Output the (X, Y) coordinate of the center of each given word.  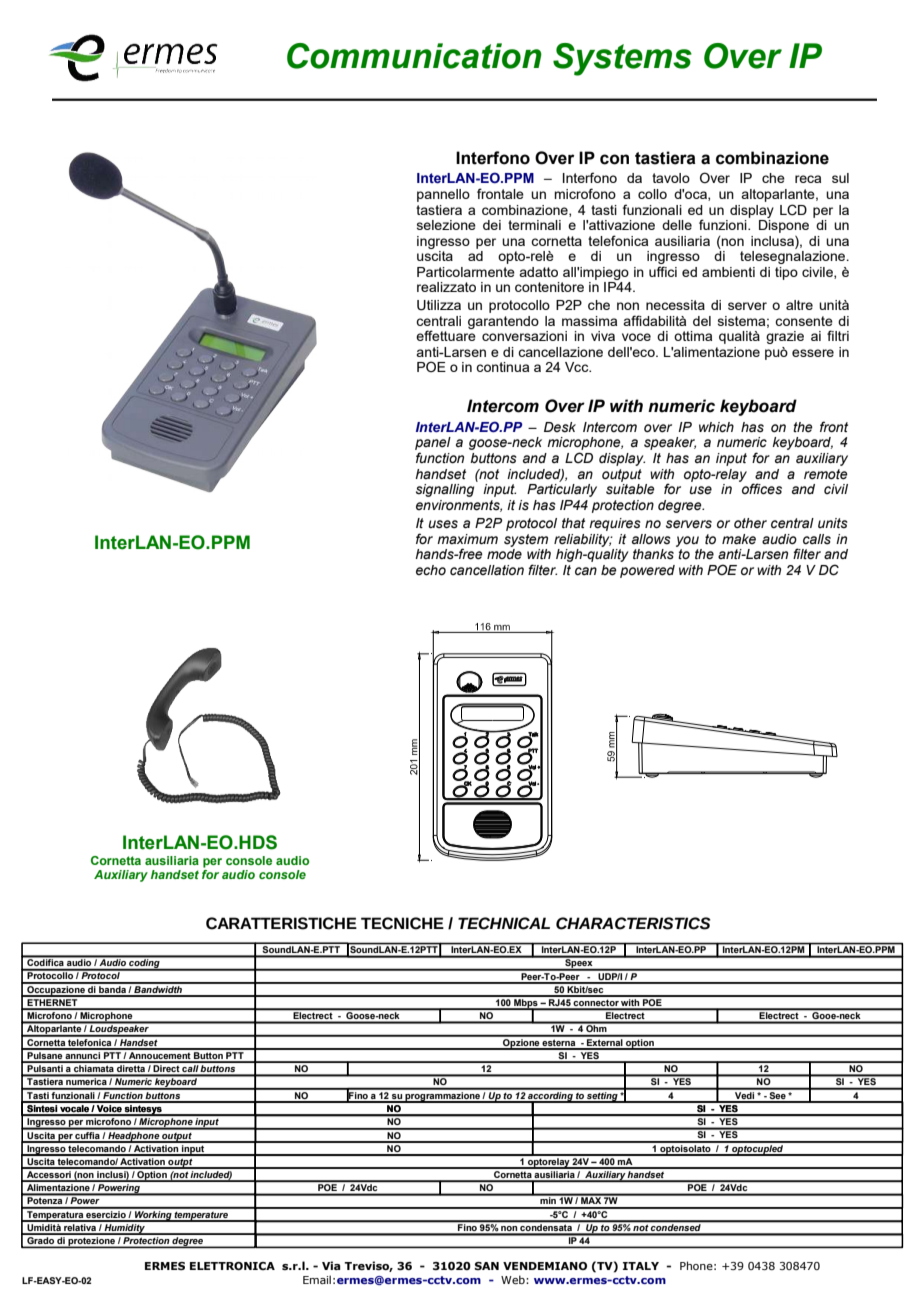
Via (331, 1265)
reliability (583, 540)
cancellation (487, 570)
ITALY (641, 1266)
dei (492, 225)
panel (433, 445)
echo (431, 570)
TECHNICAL (504, 923)
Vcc (578, 367)
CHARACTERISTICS (633, 923)
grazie (785, 337)
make (739, 539)
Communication (414, 56)
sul (840, 178)
